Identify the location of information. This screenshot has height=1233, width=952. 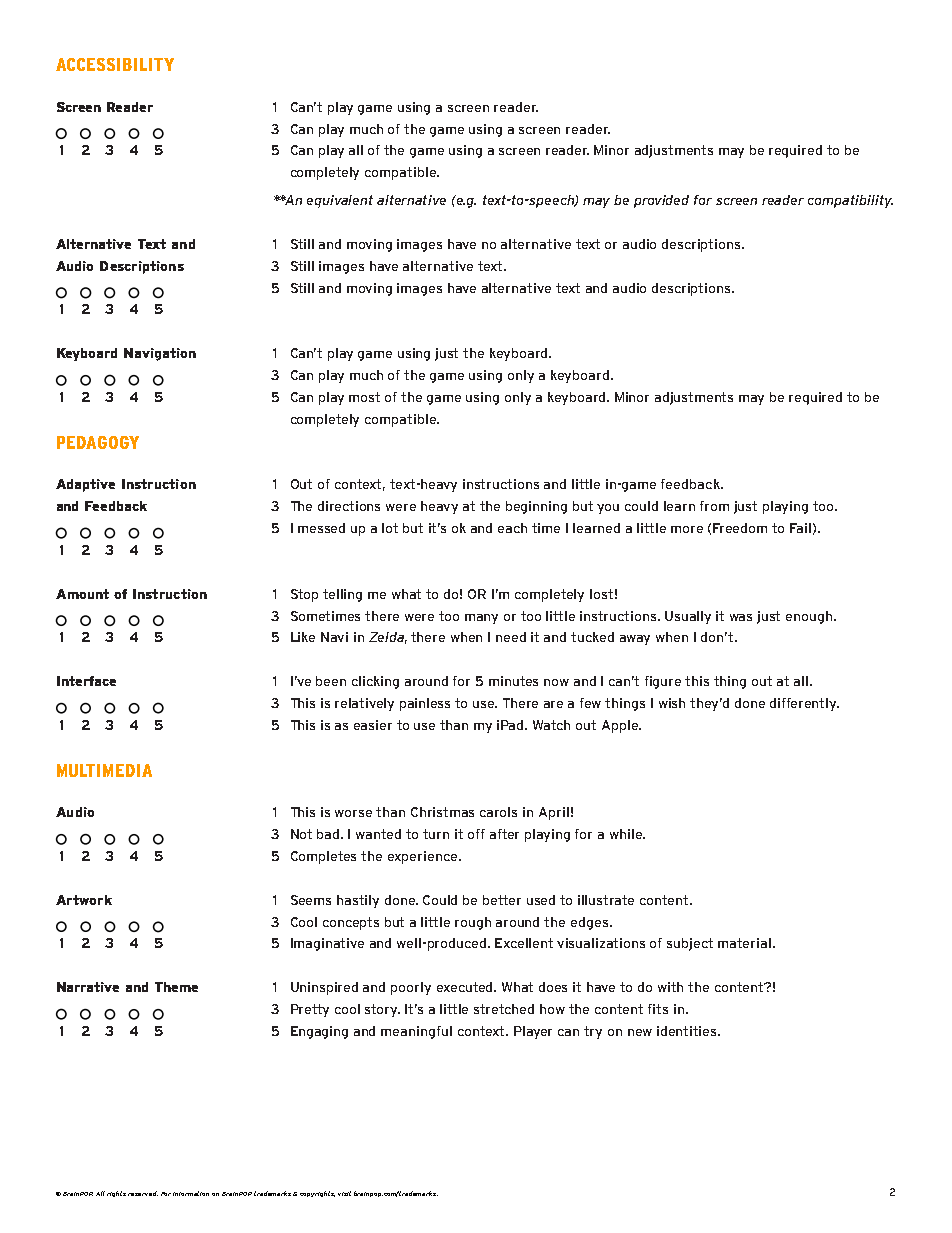
(191, 1193).
